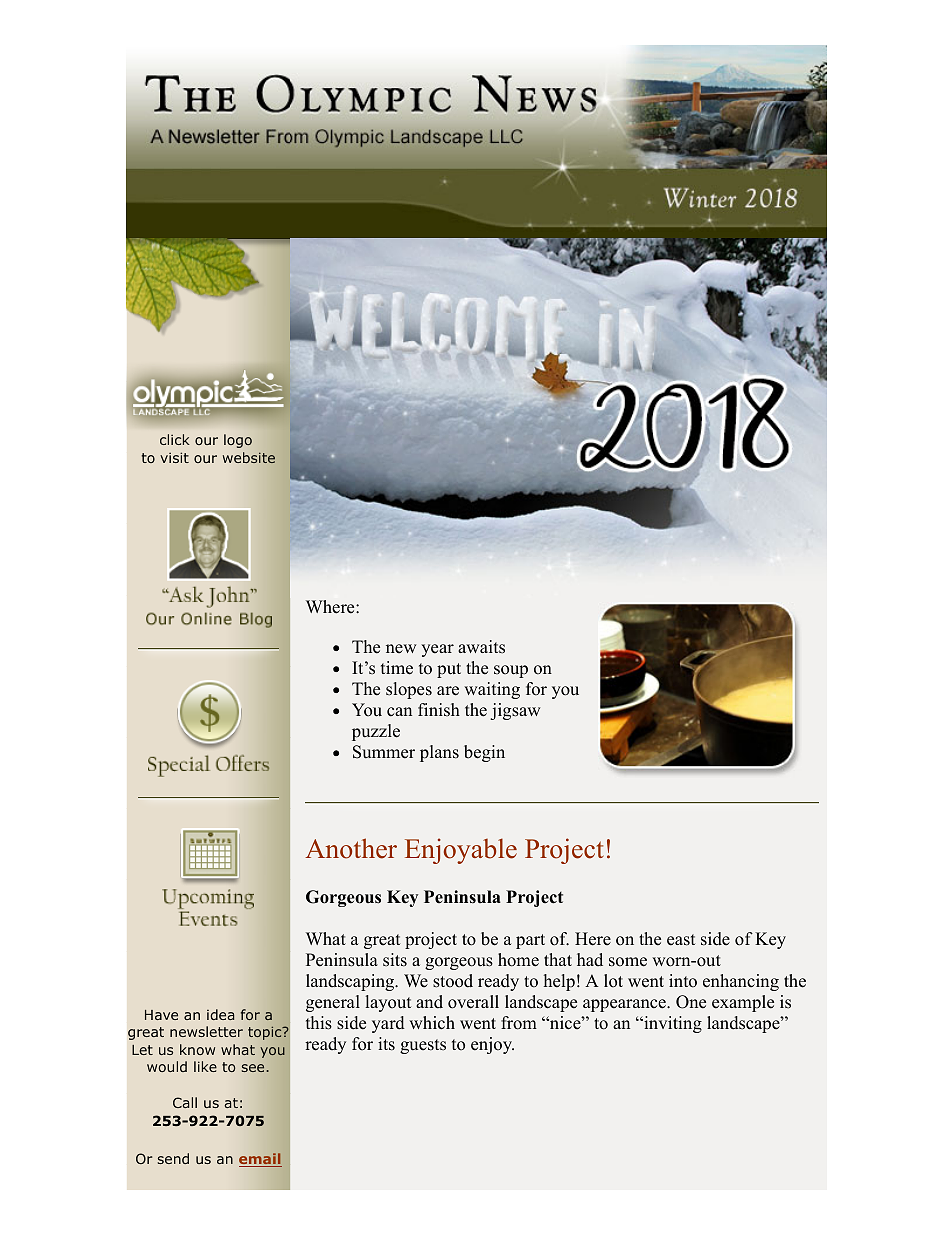  I want to click on logo, so click(238, 441).
